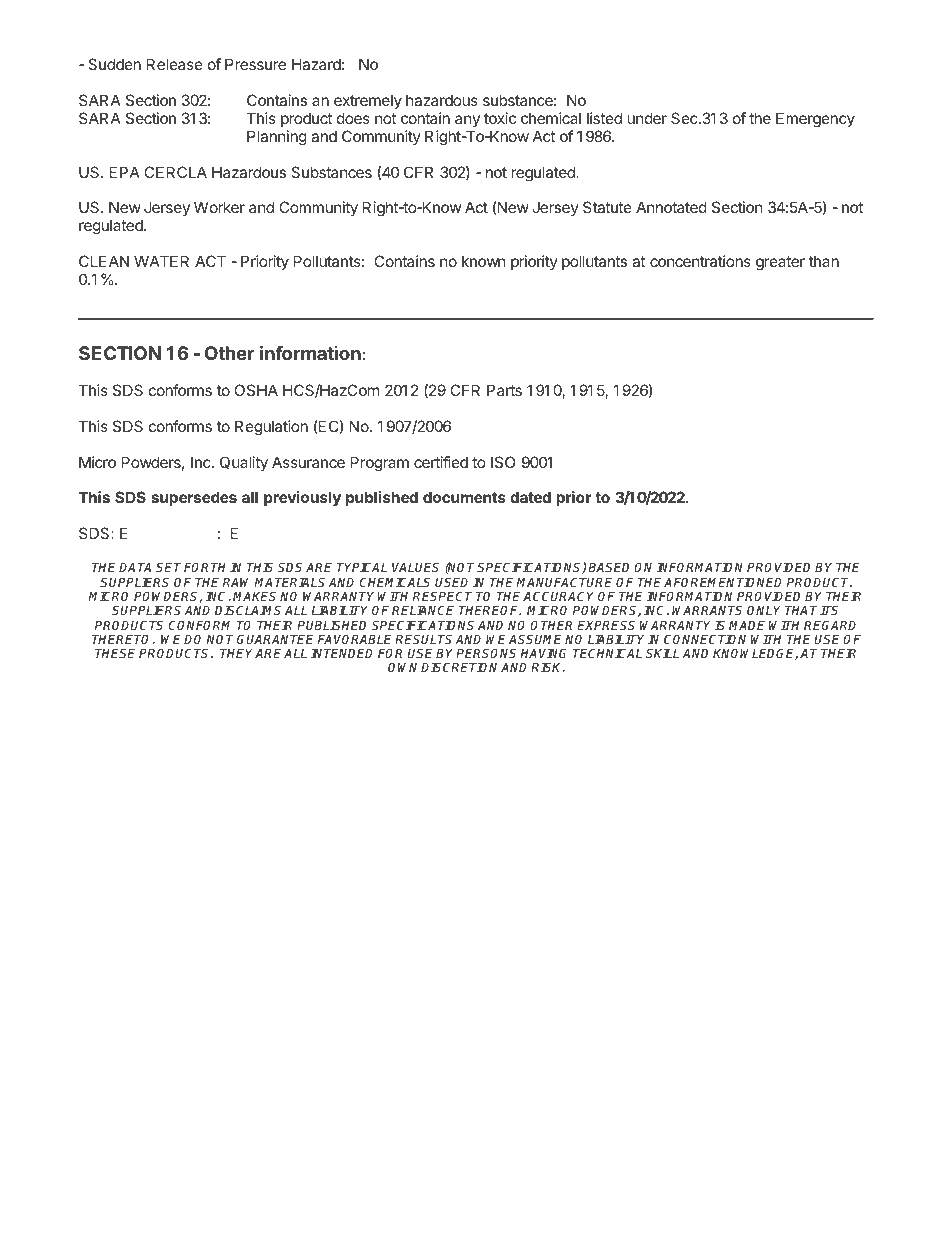  What do you see at coordinates (780, 263) in the screenshot?
I see `greater` at bounding box center [780, 263].
